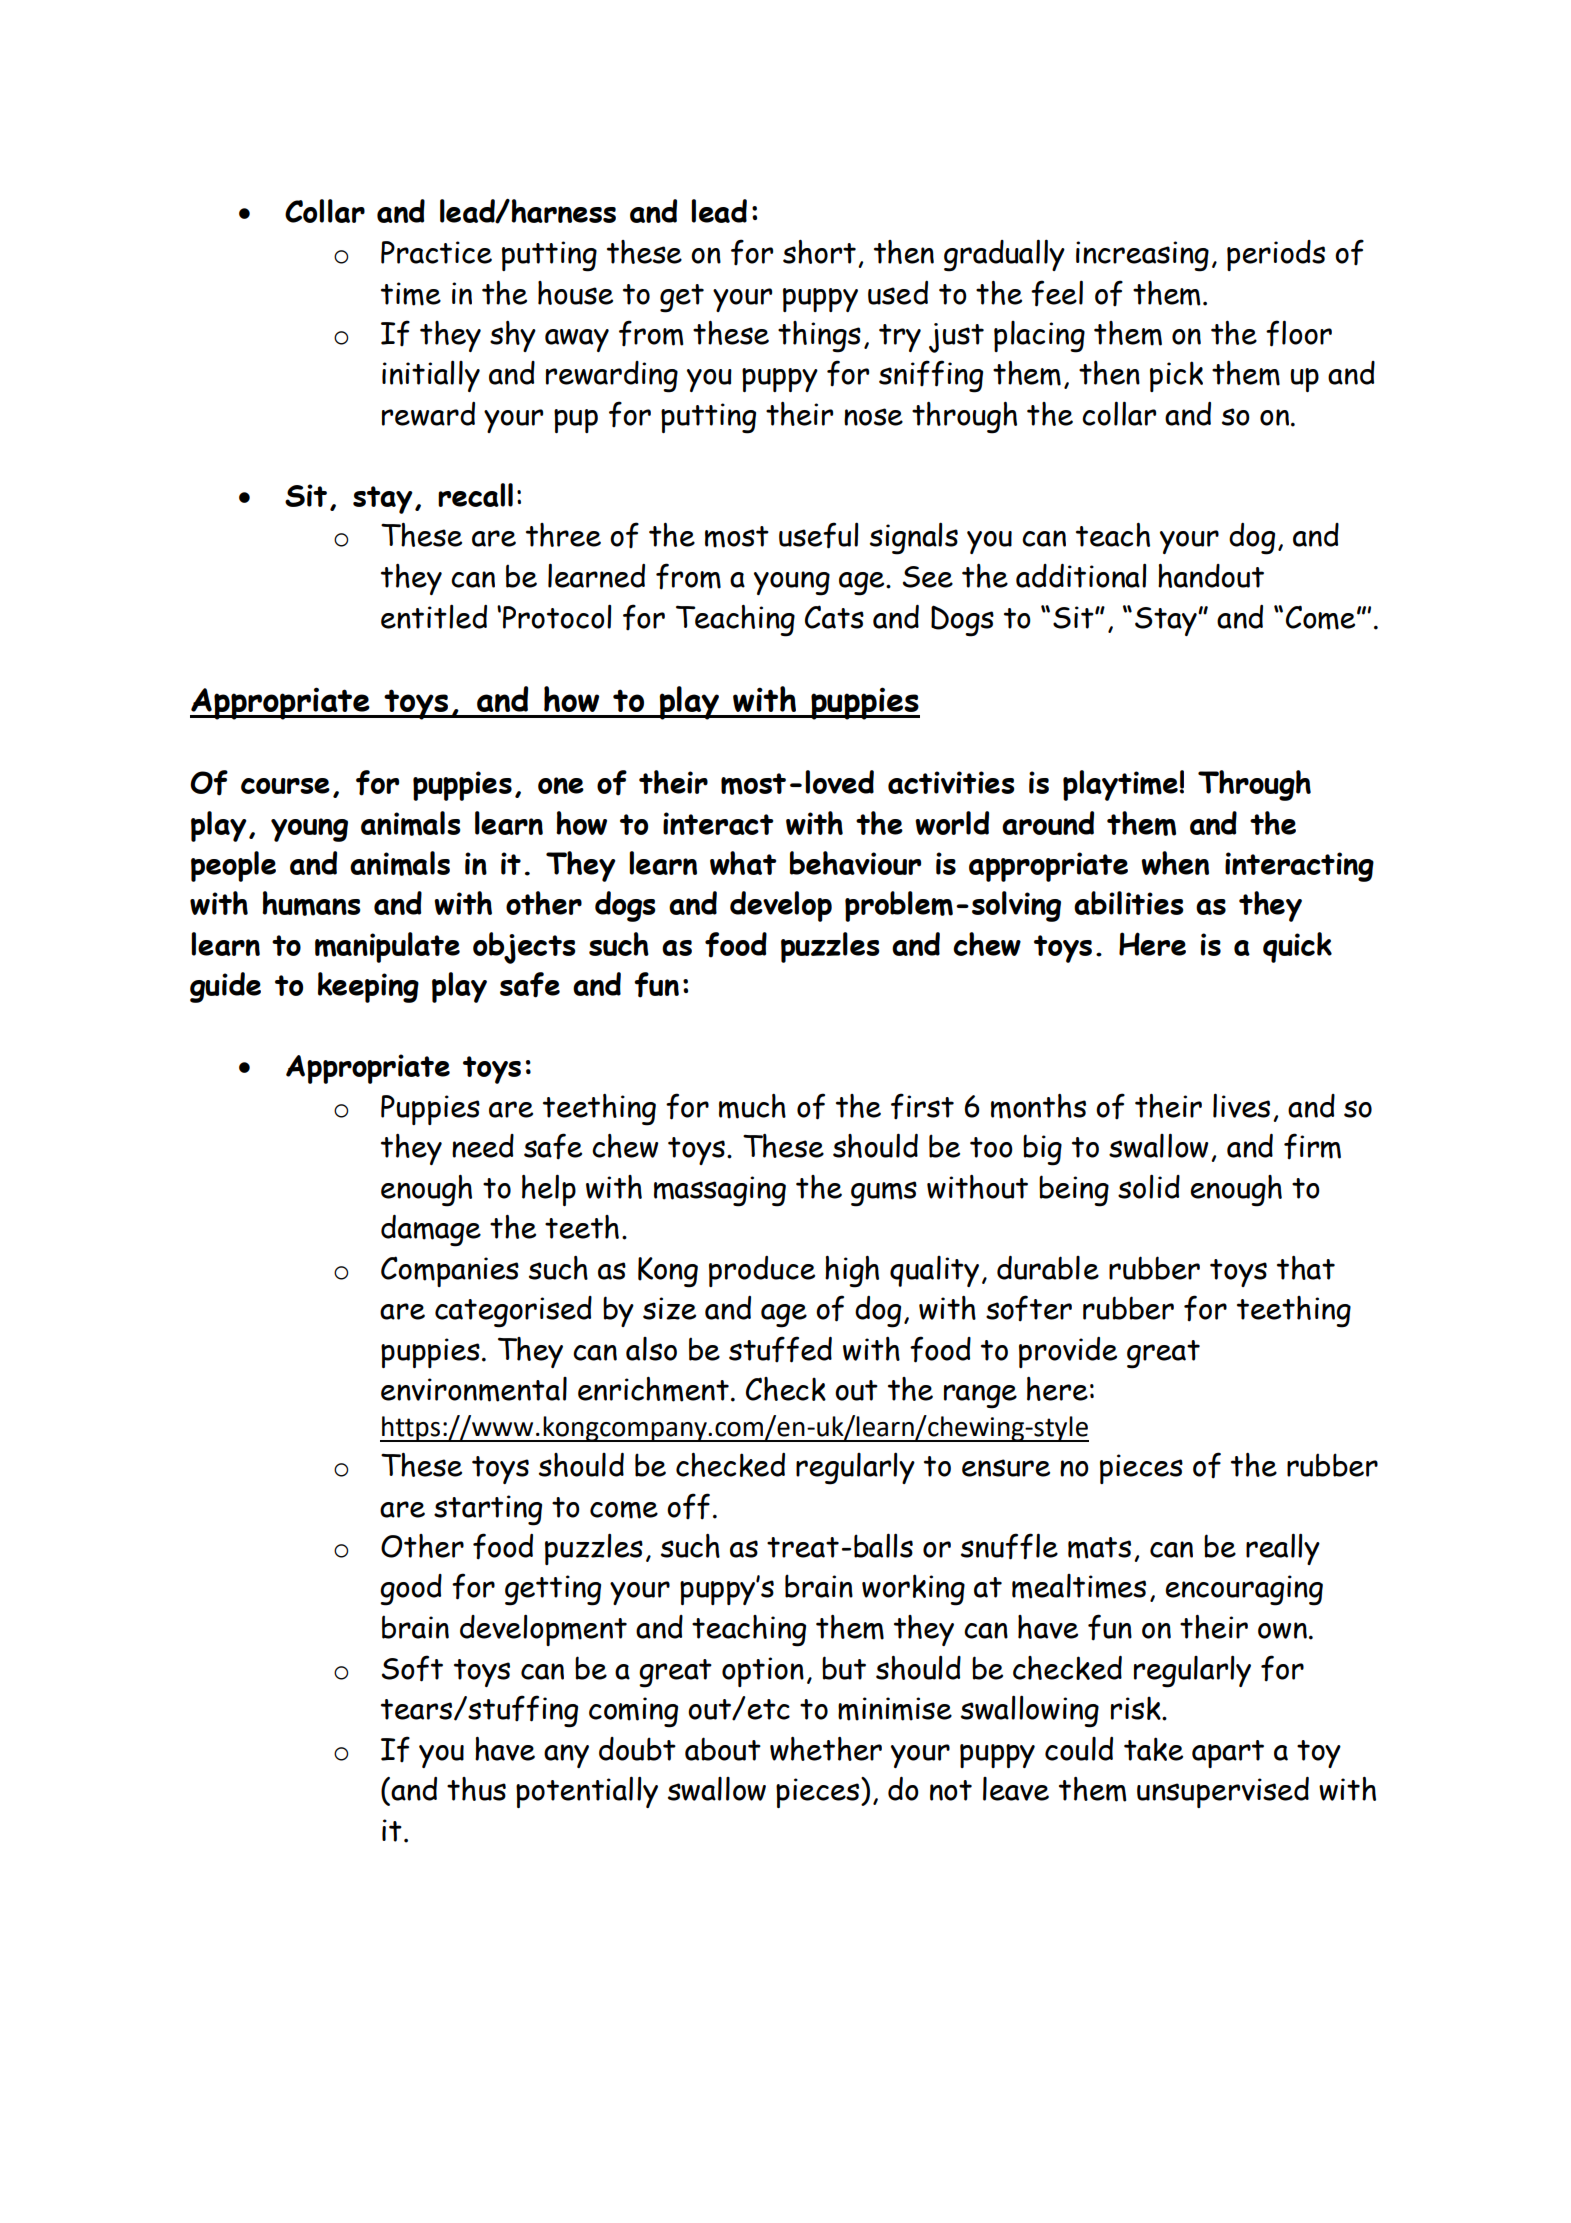 This image has width=1571, height=2223. What do you see at coordinates (1142, 256) in the image?
I see `increasing` at bounding box center [1142, 256].
